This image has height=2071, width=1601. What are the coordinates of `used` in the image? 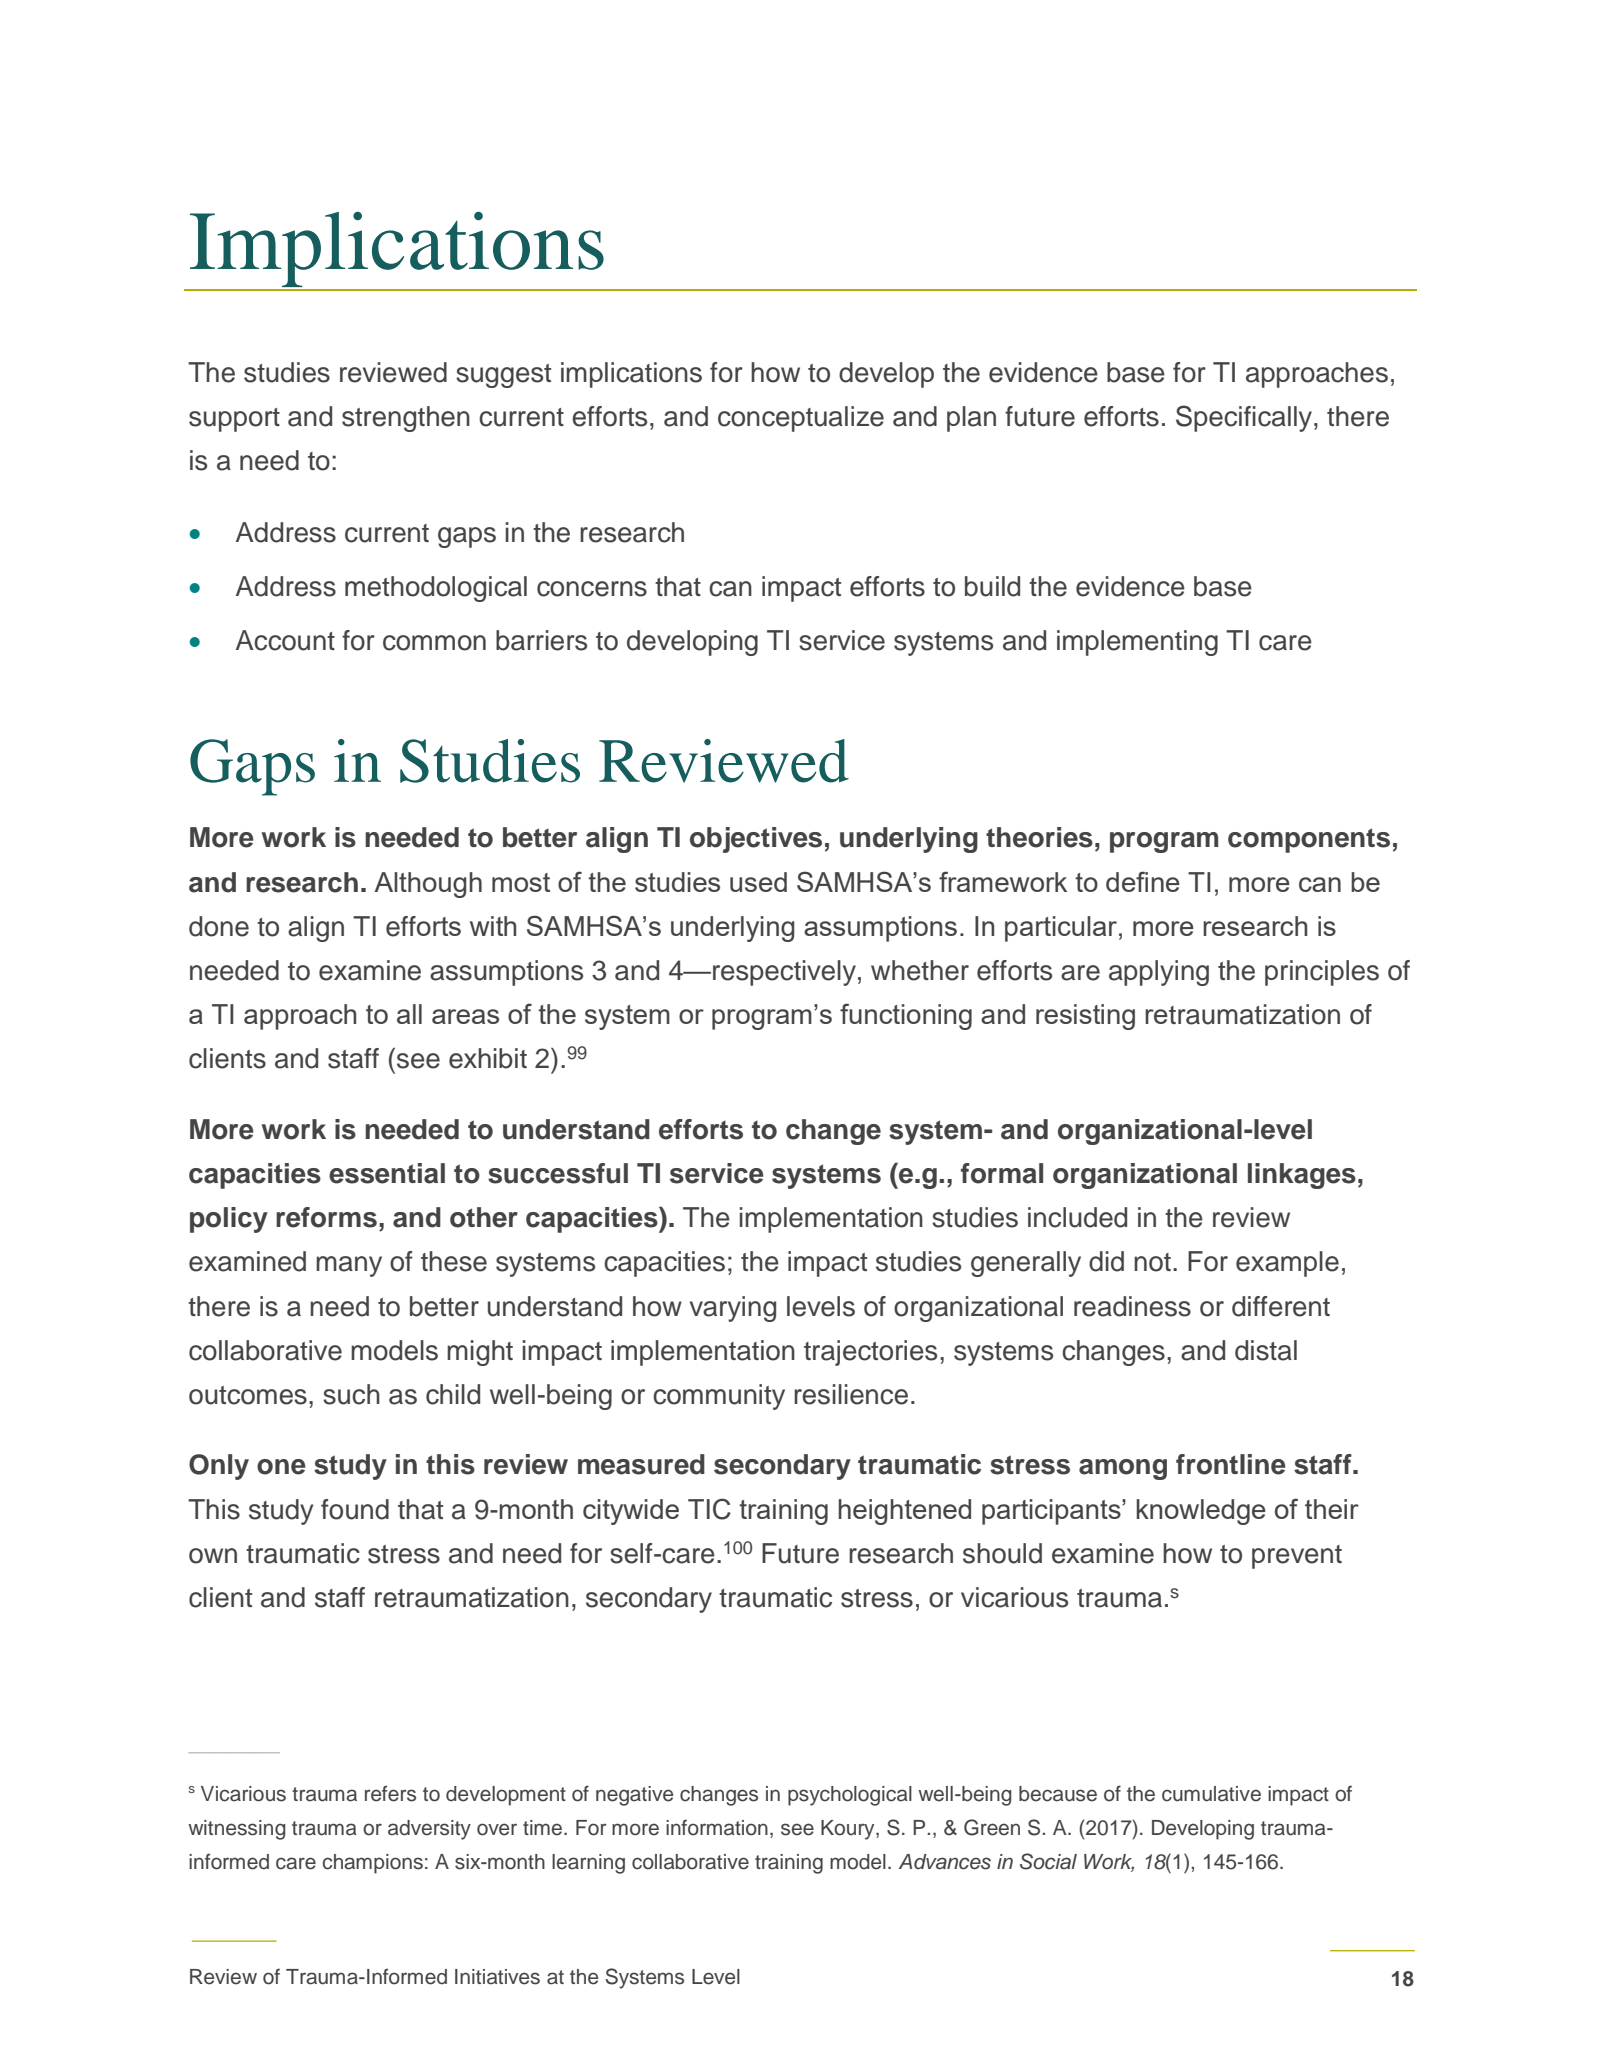 It's located at (758, 882).
